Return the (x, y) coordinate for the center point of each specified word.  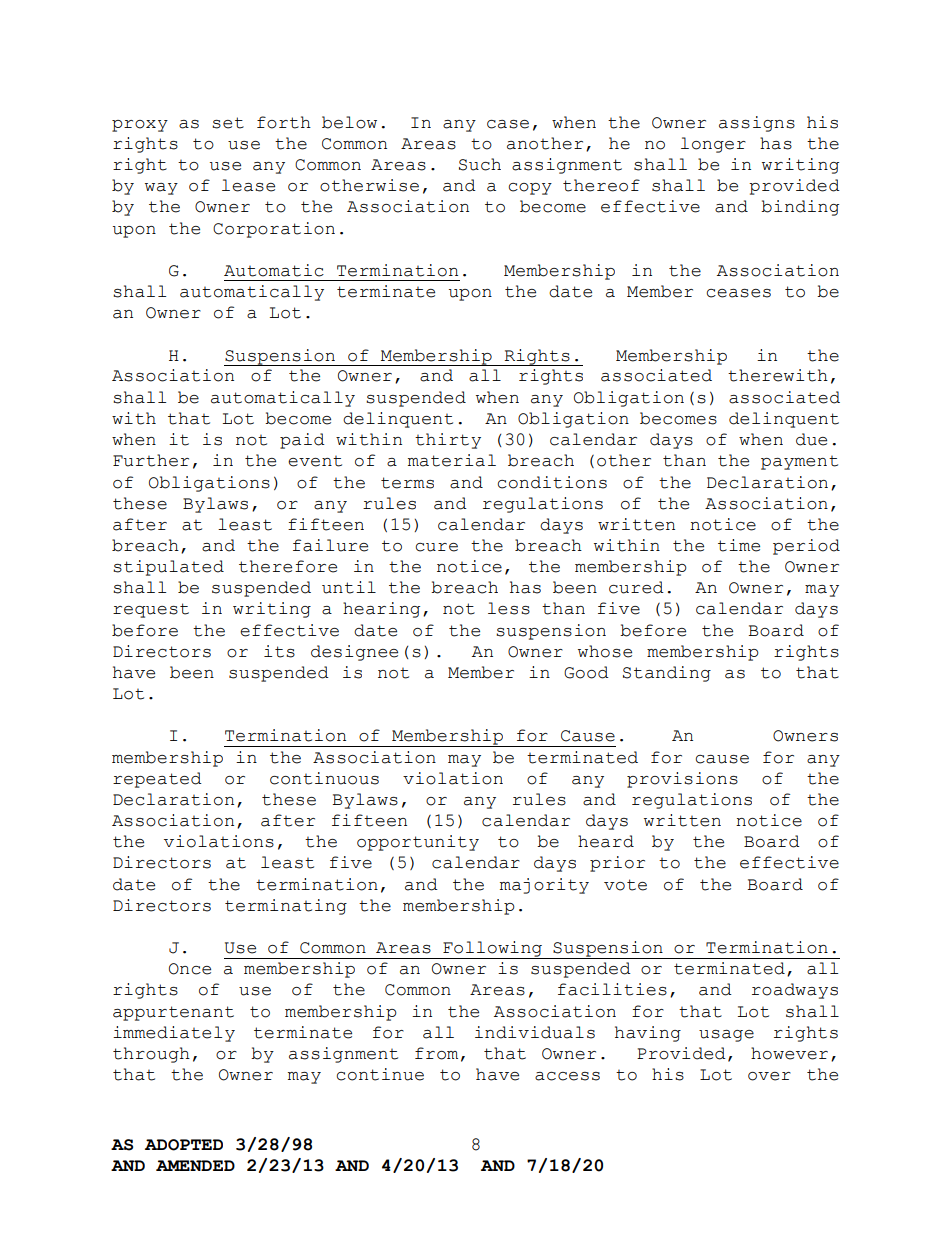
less (509, 608)
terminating (286, 907)
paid (302, 441)
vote (625, 885)
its (279, 651)
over (769, 1076)
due (811, 439)
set (228, 123)
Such (480, 164)
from (436, 1053)
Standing (667, 674)
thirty (448, 441)
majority (544, 886)
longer (713, 145)
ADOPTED (184, 1145)
